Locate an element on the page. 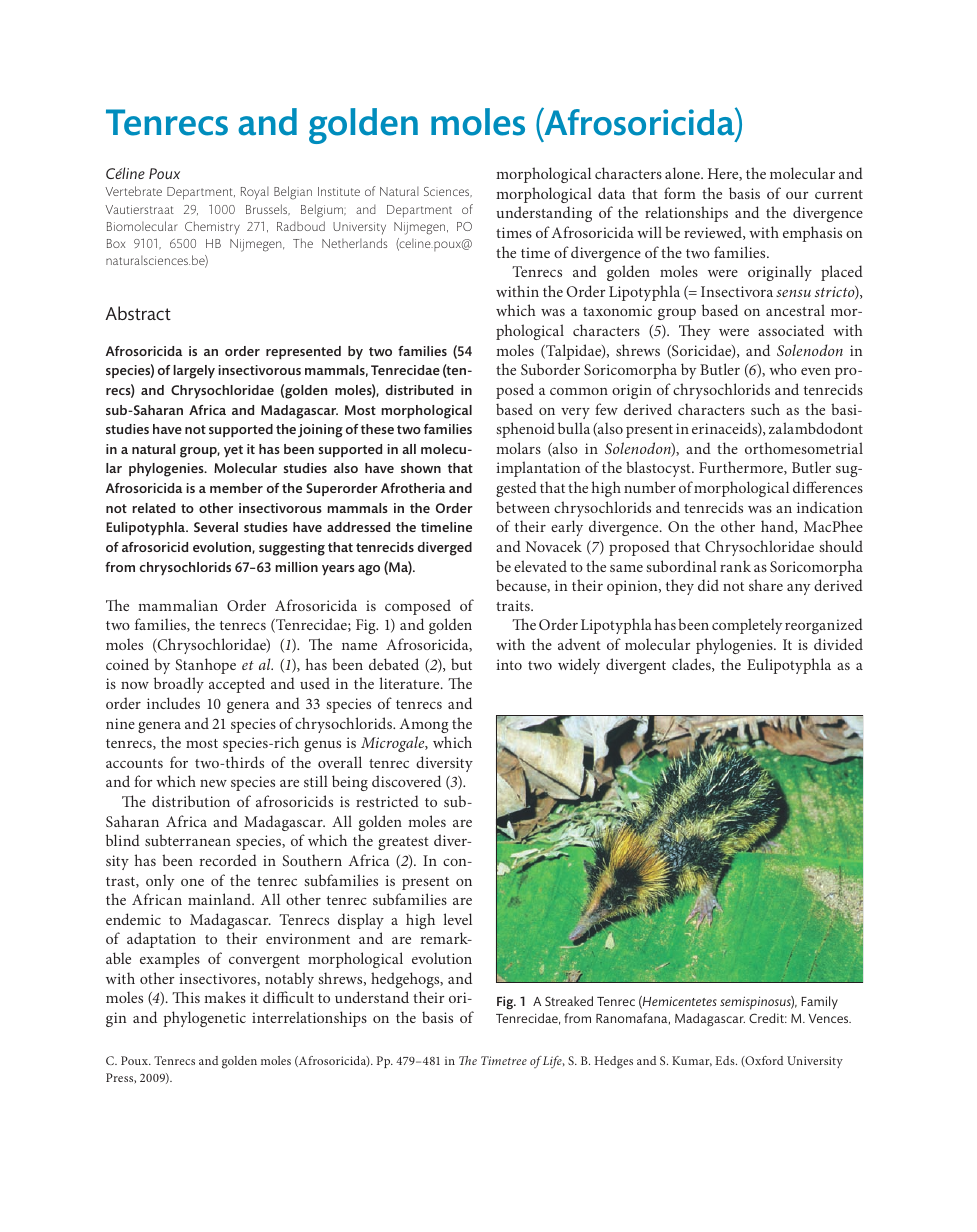 Image resolution: width=977 pixels, height=1232 pixels. Streaked is located at coordinates (569, 1001).
